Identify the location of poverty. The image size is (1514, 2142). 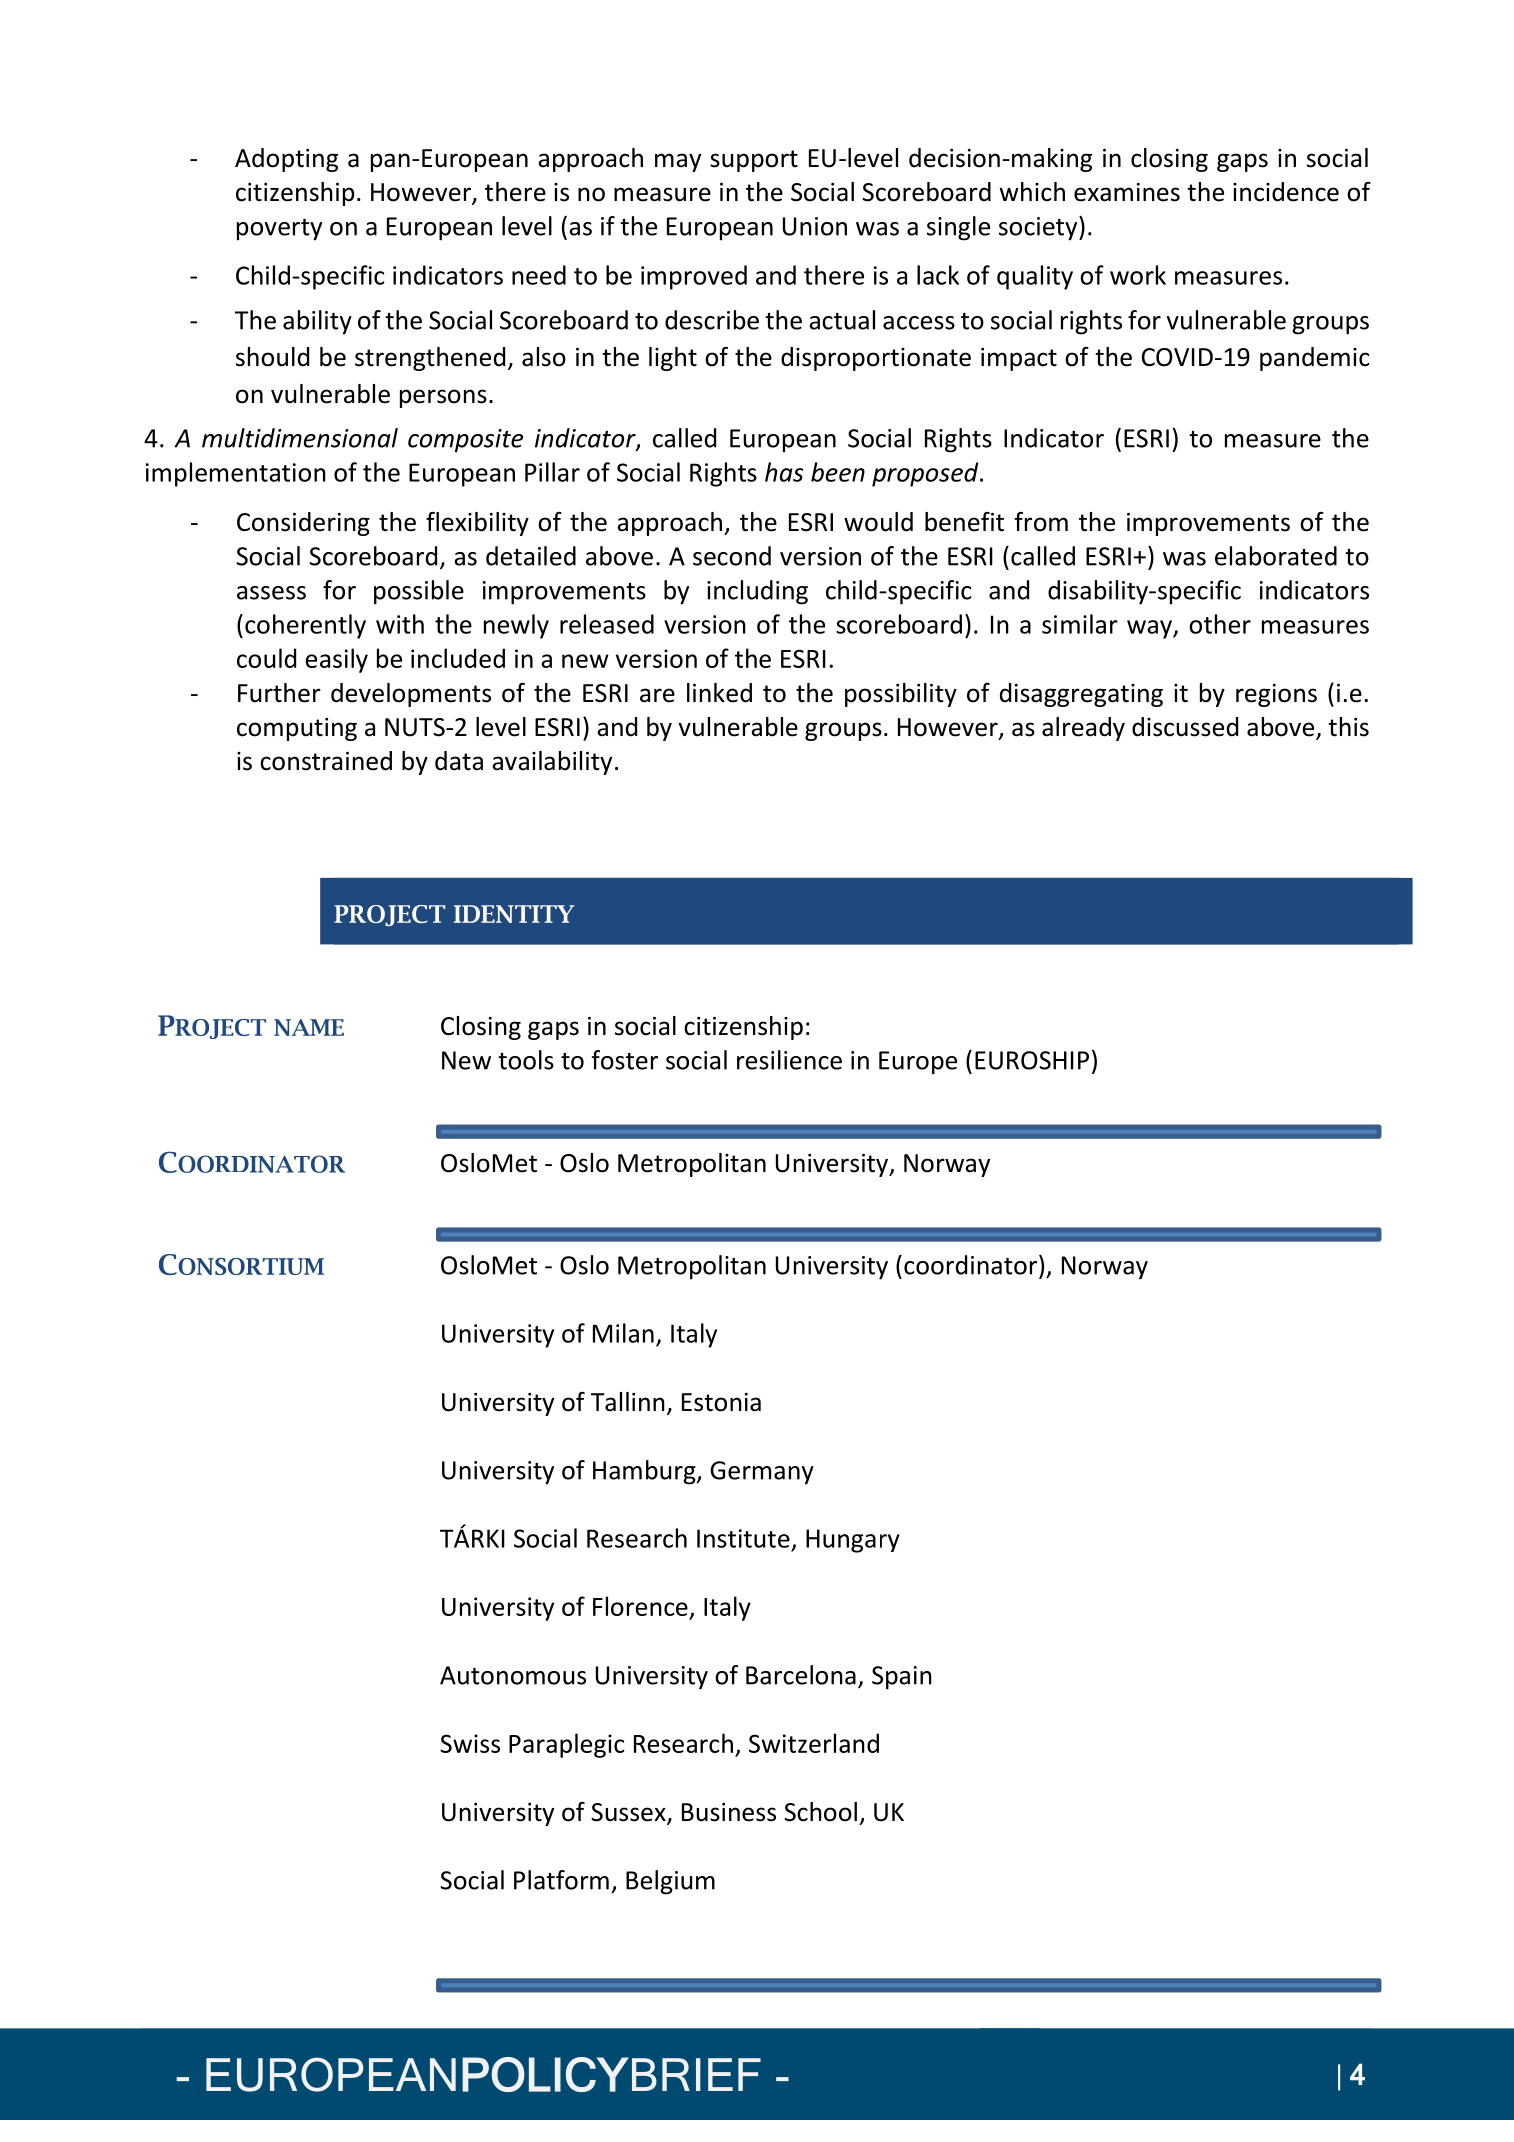
(279, 230).
